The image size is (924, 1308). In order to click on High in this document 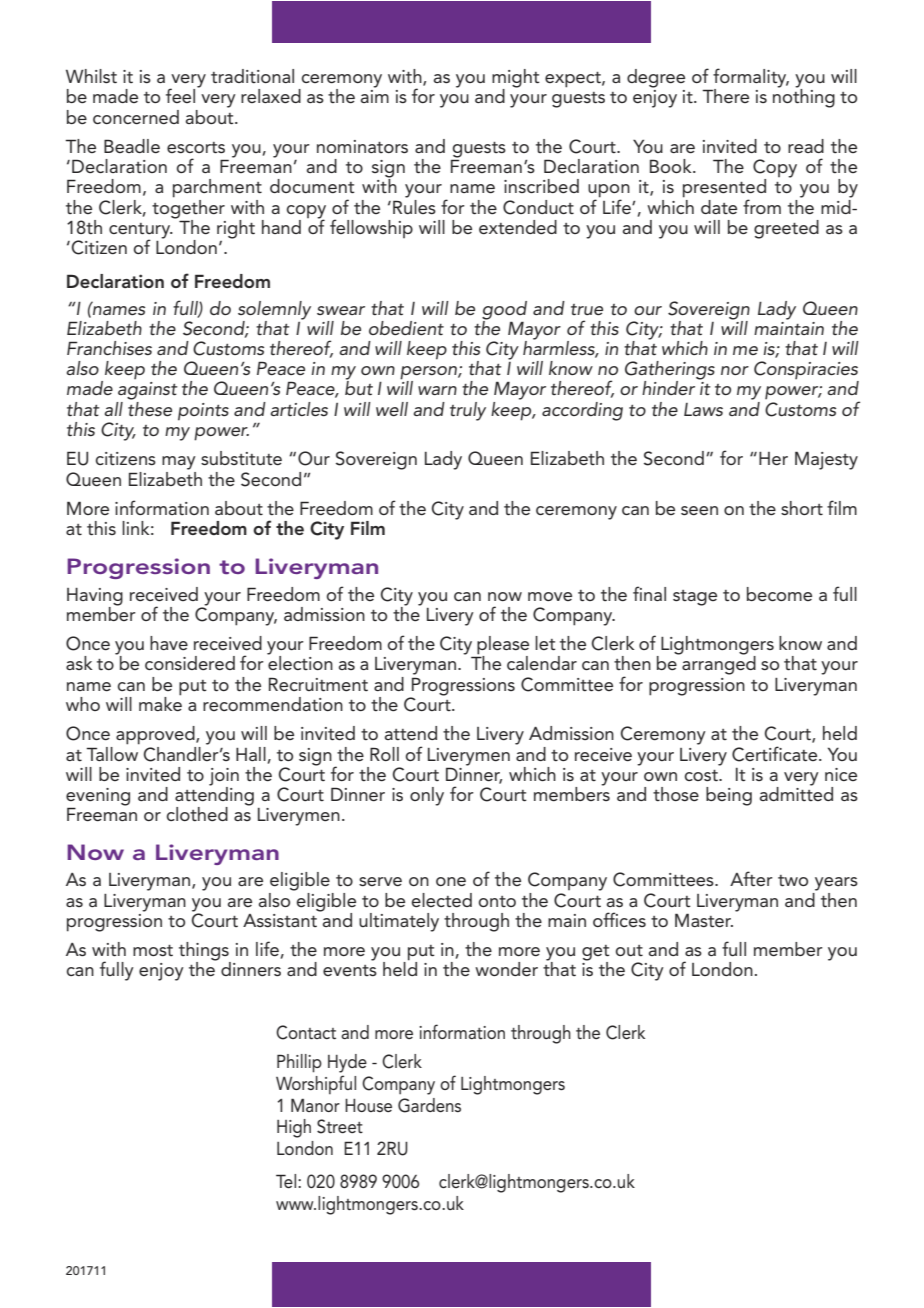, I will do `click(294, 1128)`.
